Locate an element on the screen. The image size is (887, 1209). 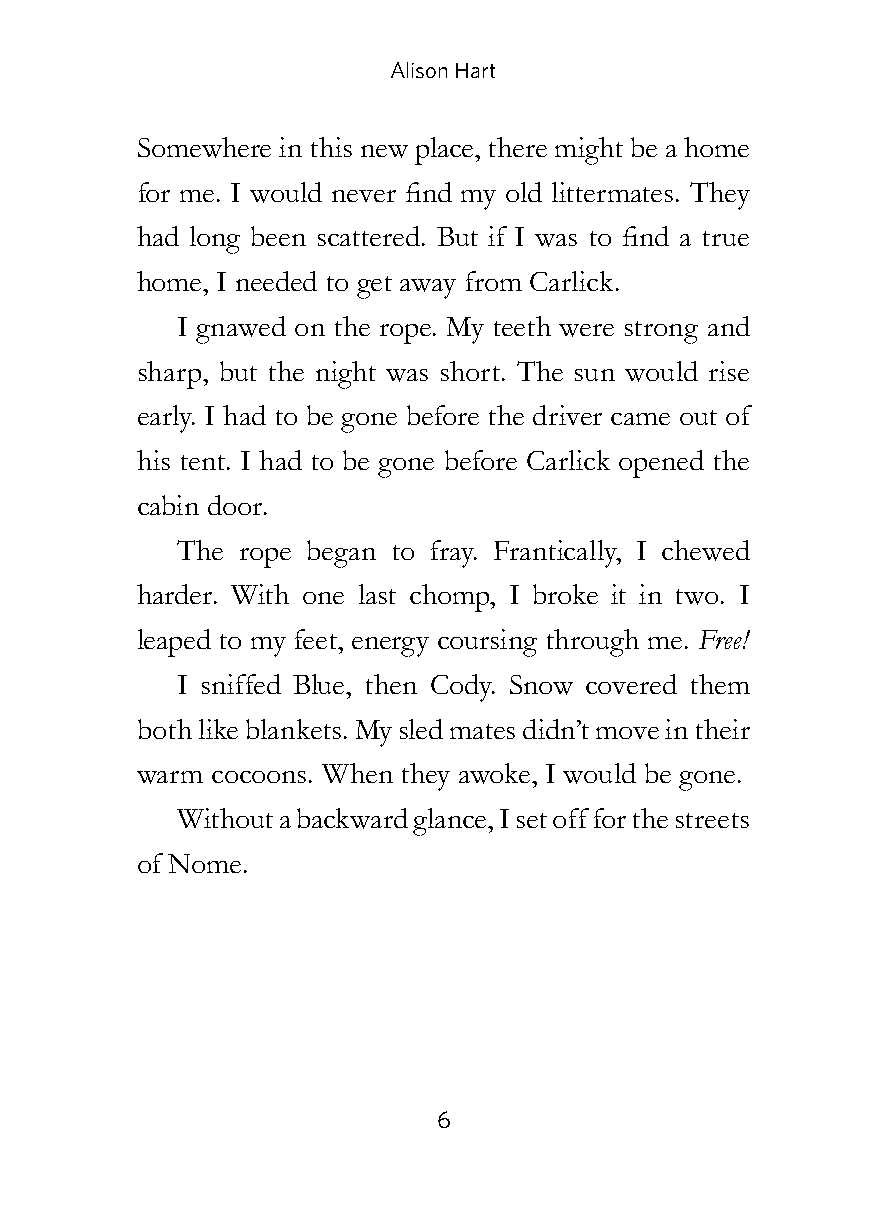
glance is located at coordinates (451, 822).
